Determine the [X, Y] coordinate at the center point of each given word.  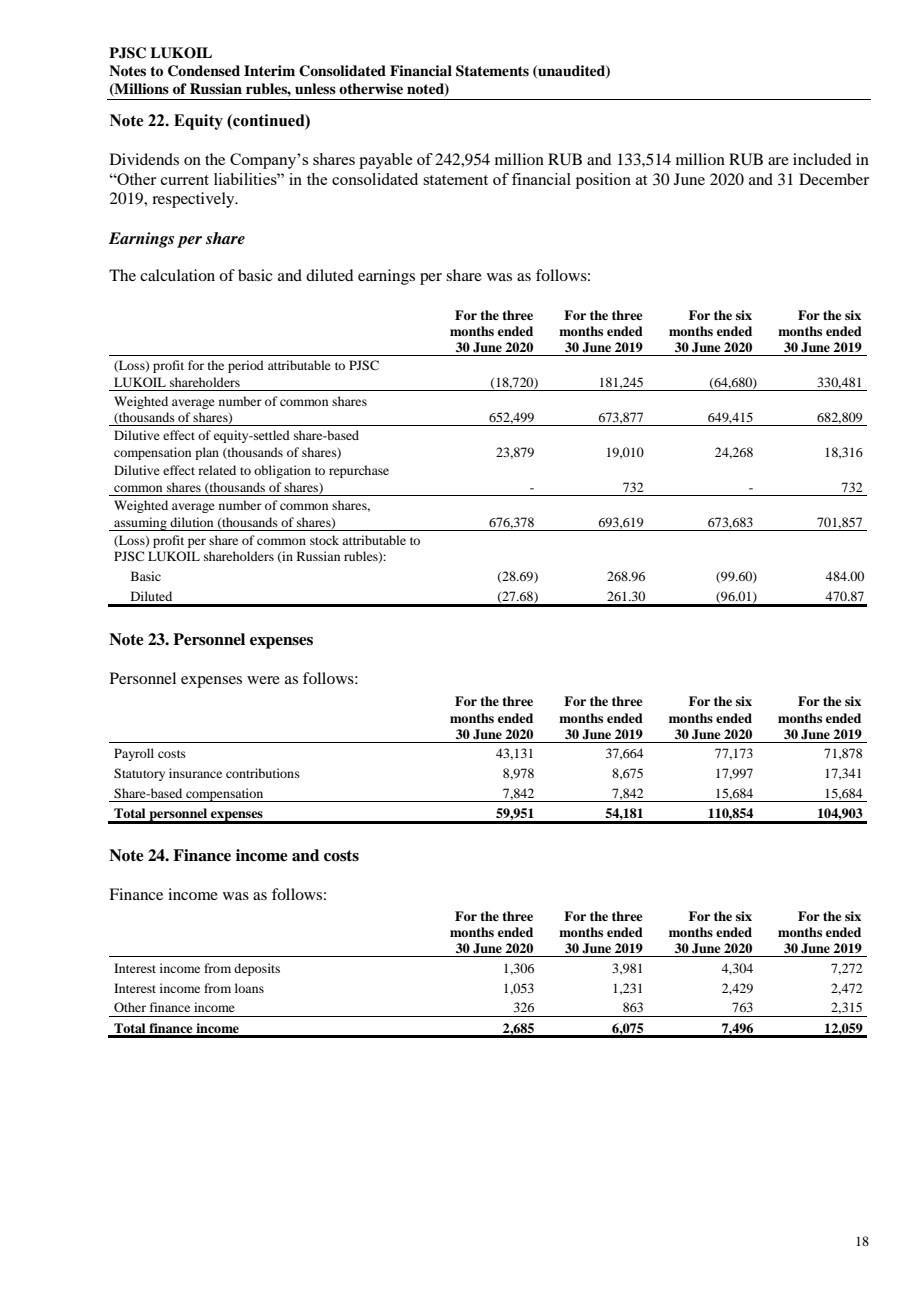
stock [324, 540]
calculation [177, 275]
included [822, 159]
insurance [195, 773]
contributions [263, 773]
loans [249, 988]
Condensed [204, 71]
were [263, 680]
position [603, 181]
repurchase [359, 471]
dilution [191, 522]
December [834, 179]
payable [385, 161]
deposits [257, 969]
